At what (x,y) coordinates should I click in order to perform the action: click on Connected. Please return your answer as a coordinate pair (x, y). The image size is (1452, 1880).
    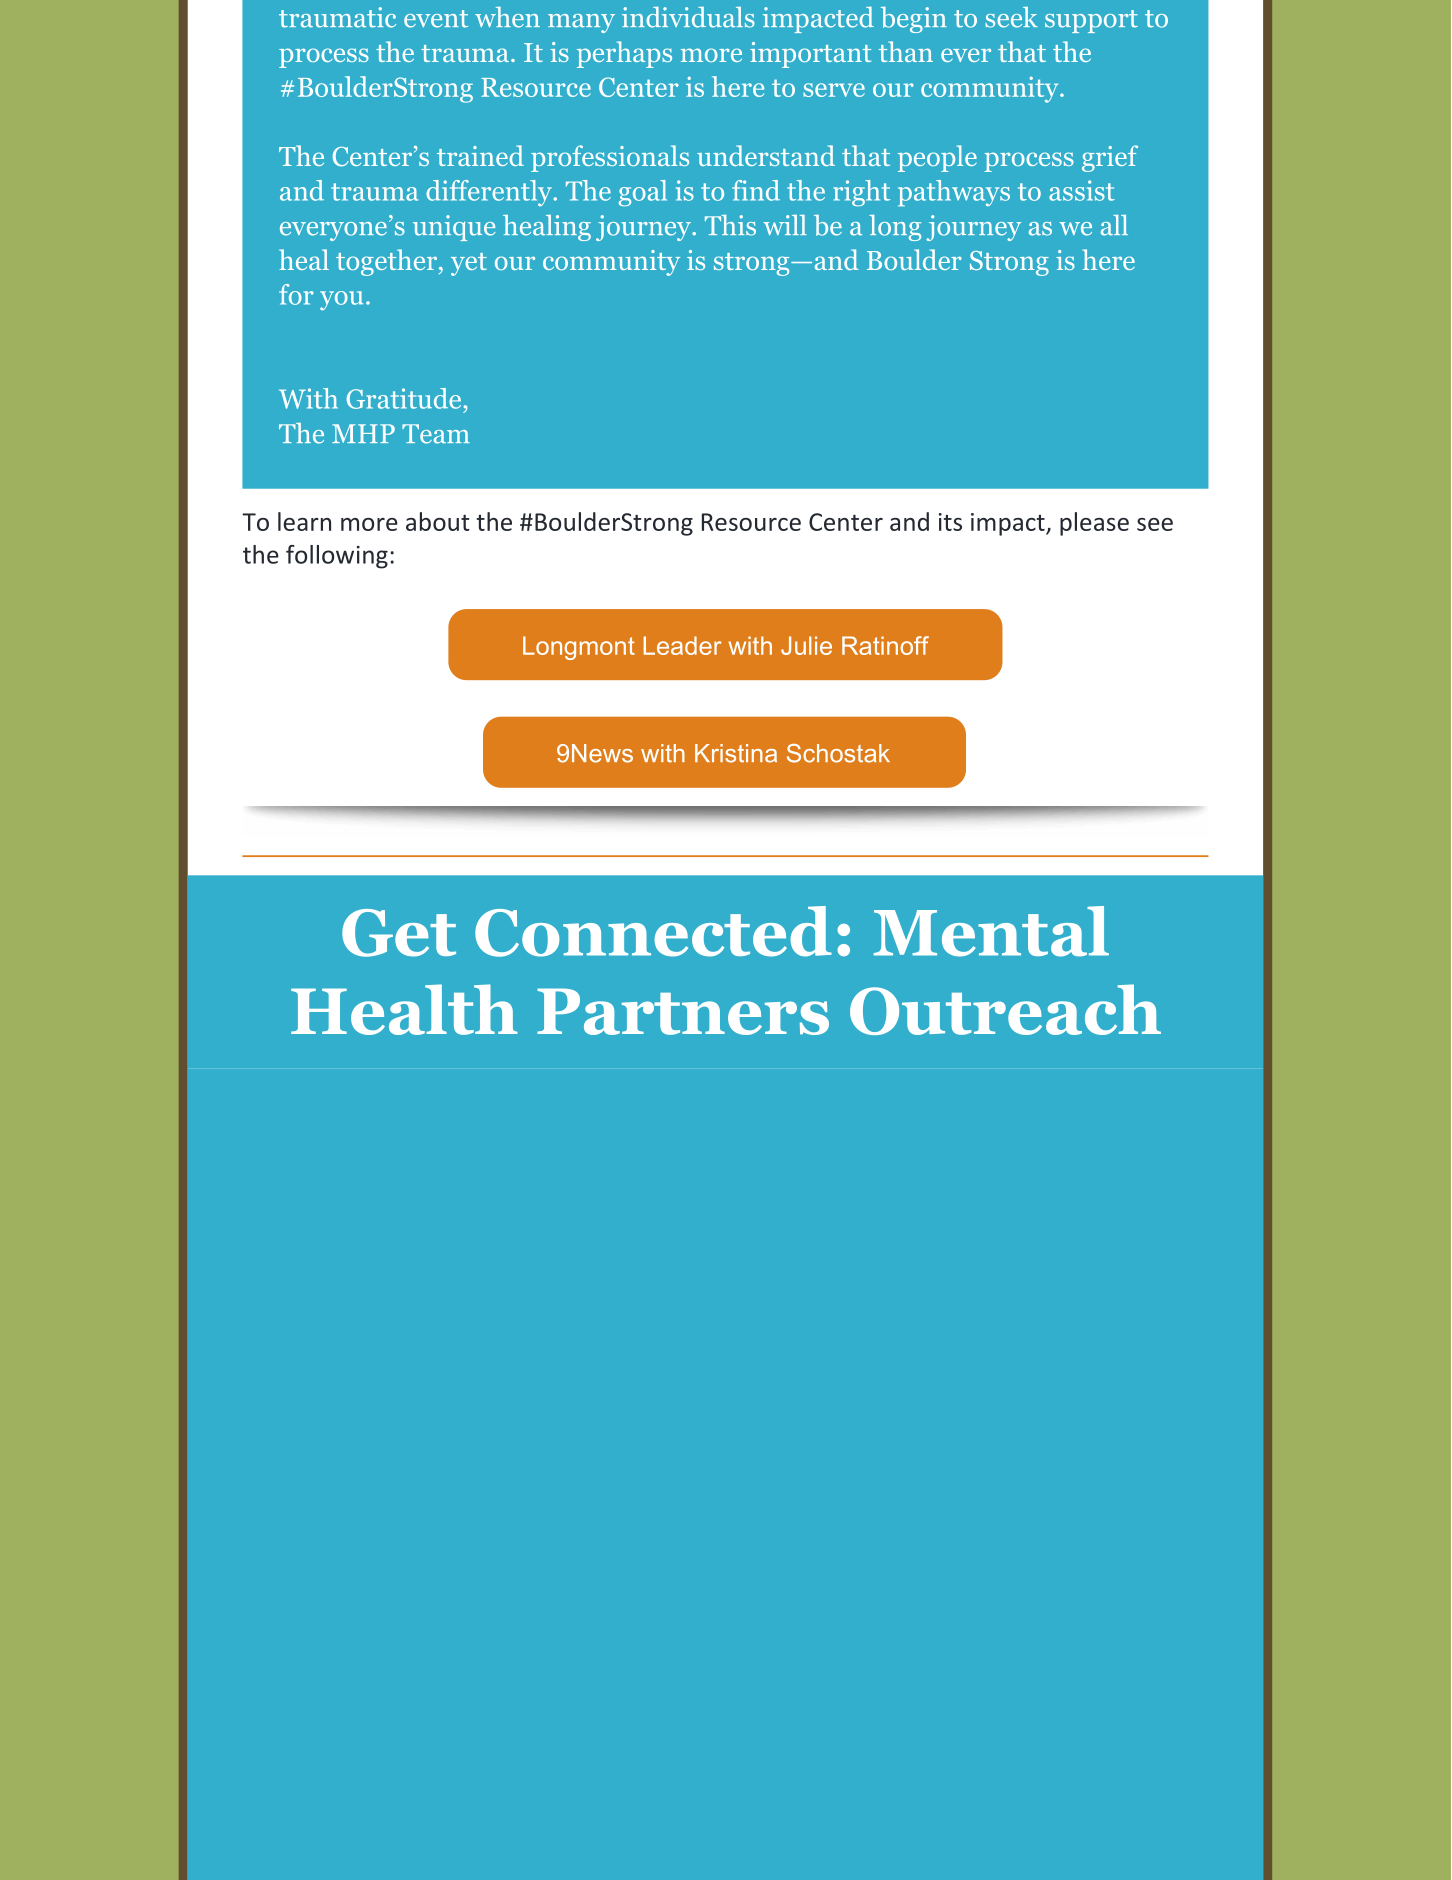
    Looking at the image, I should click on (653, 931).
